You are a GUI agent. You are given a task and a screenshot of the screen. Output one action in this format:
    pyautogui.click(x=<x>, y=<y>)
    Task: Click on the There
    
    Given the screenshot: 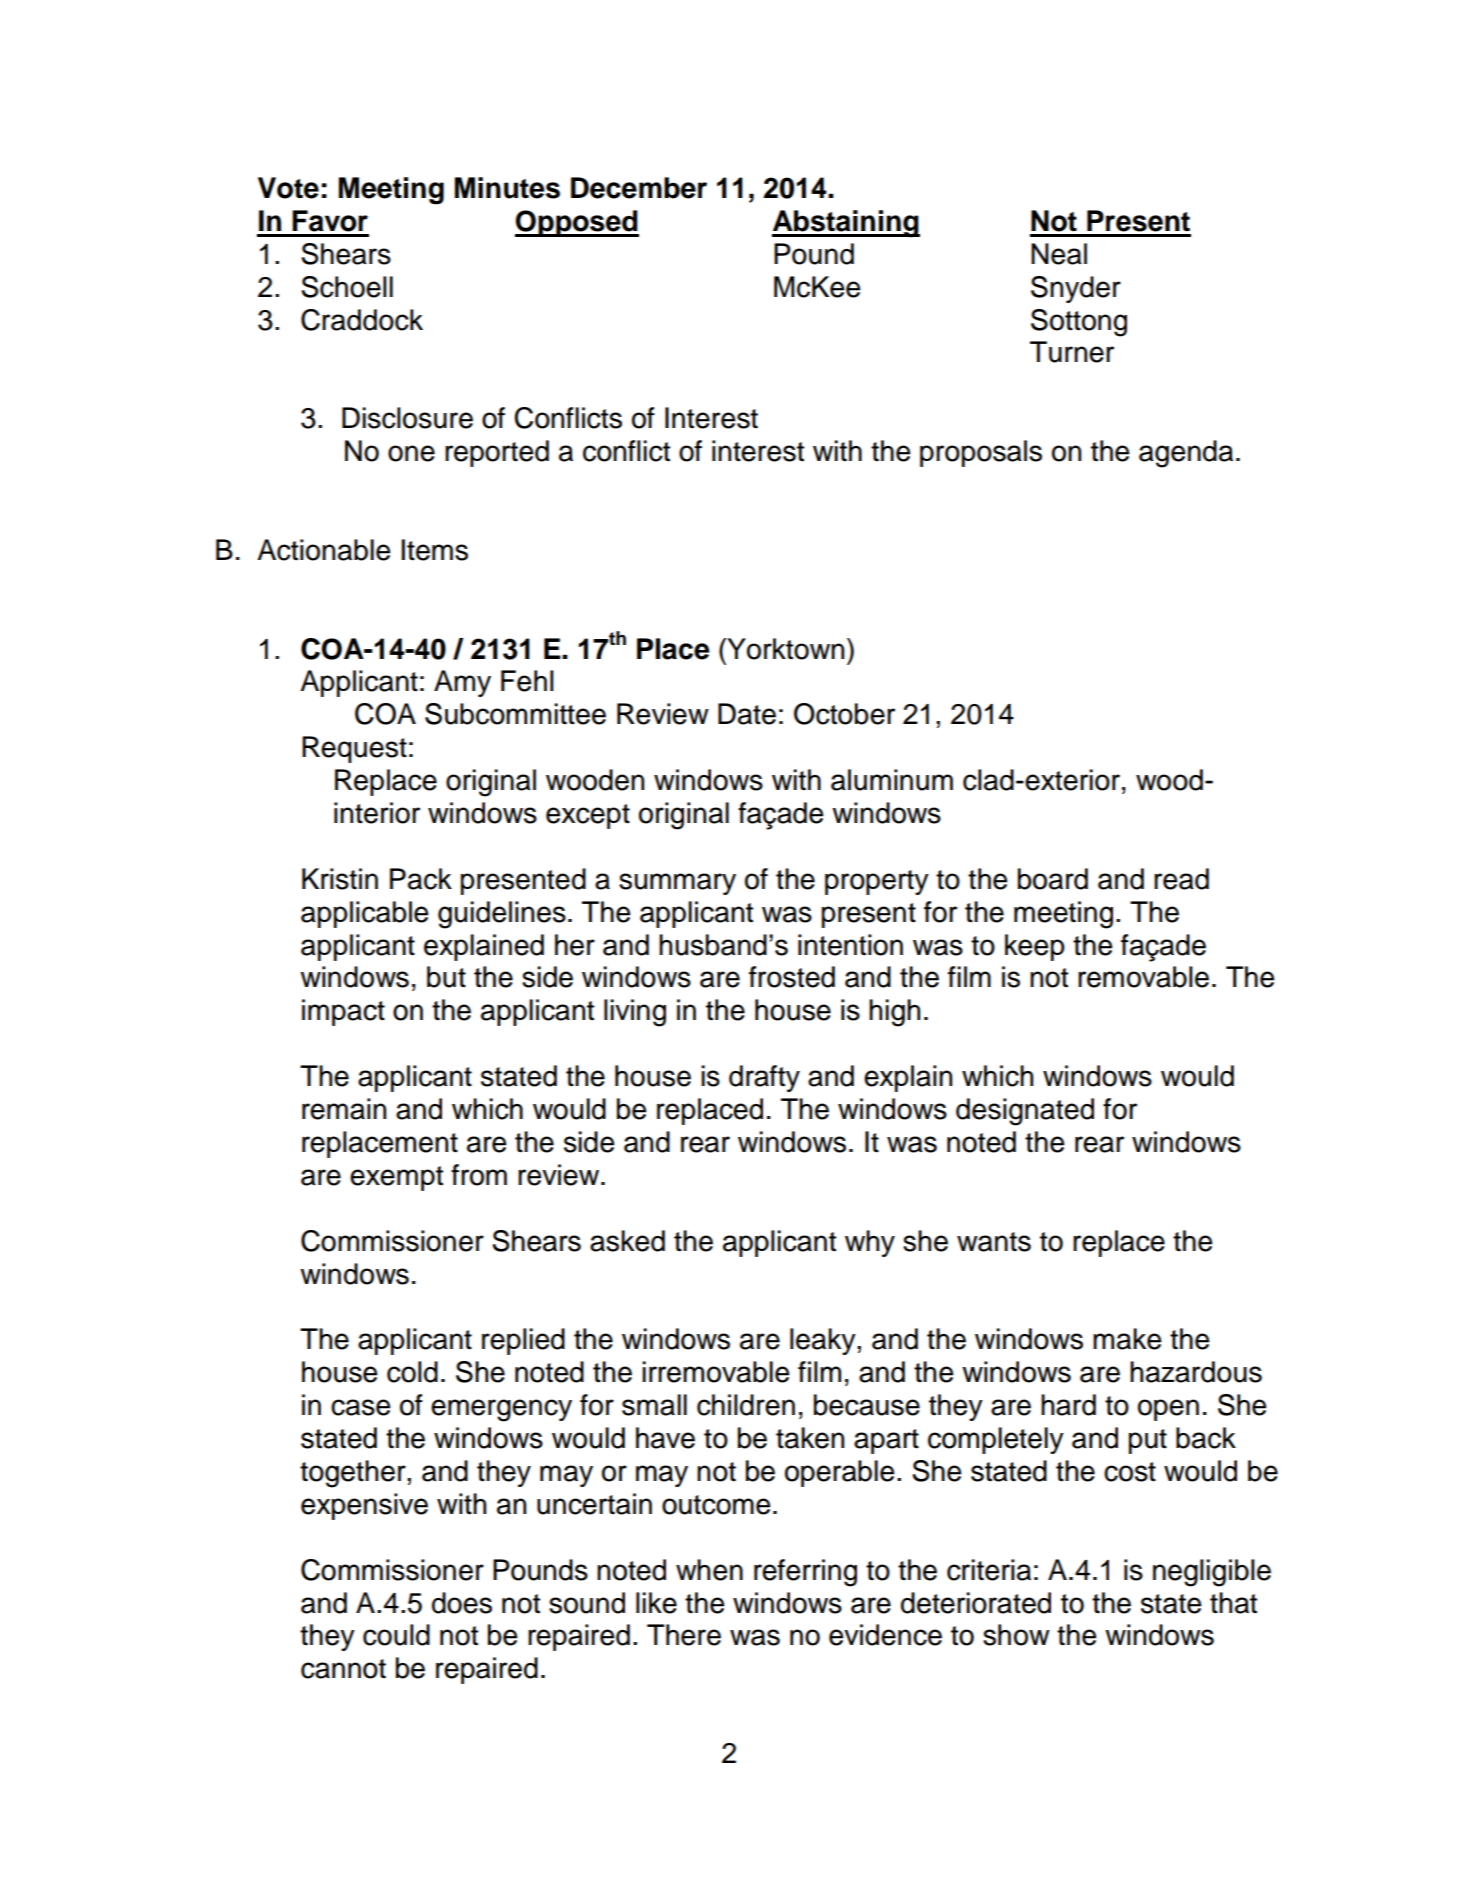 What is the action you would take?
    pyautogui.click(x=684, y=1635)
